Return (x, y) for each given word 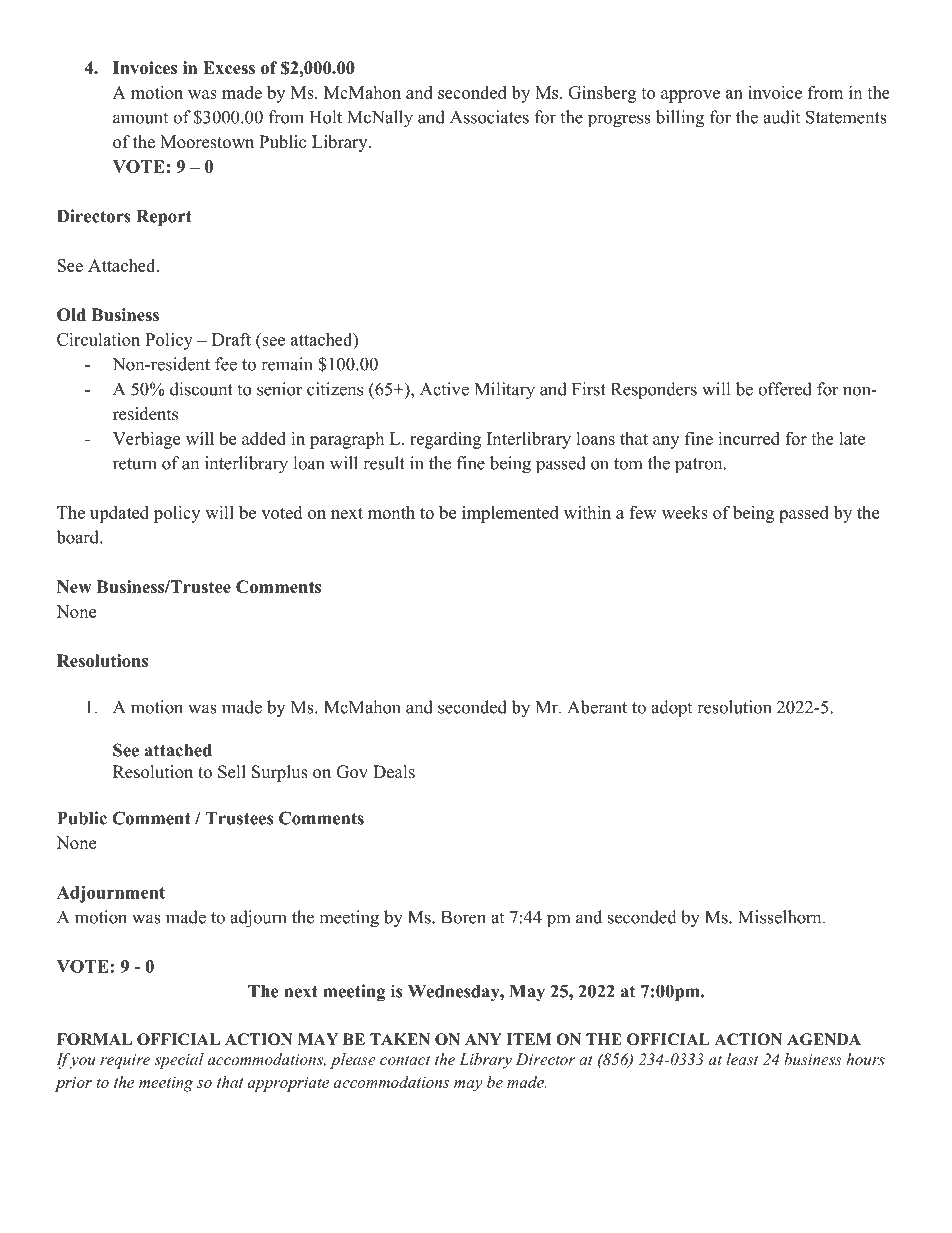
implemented (510, 514)
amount (140, 118)
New (74, 587)
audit (781, 117)
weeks (685, 512)
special (179, 1061)
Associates (489, 117)
